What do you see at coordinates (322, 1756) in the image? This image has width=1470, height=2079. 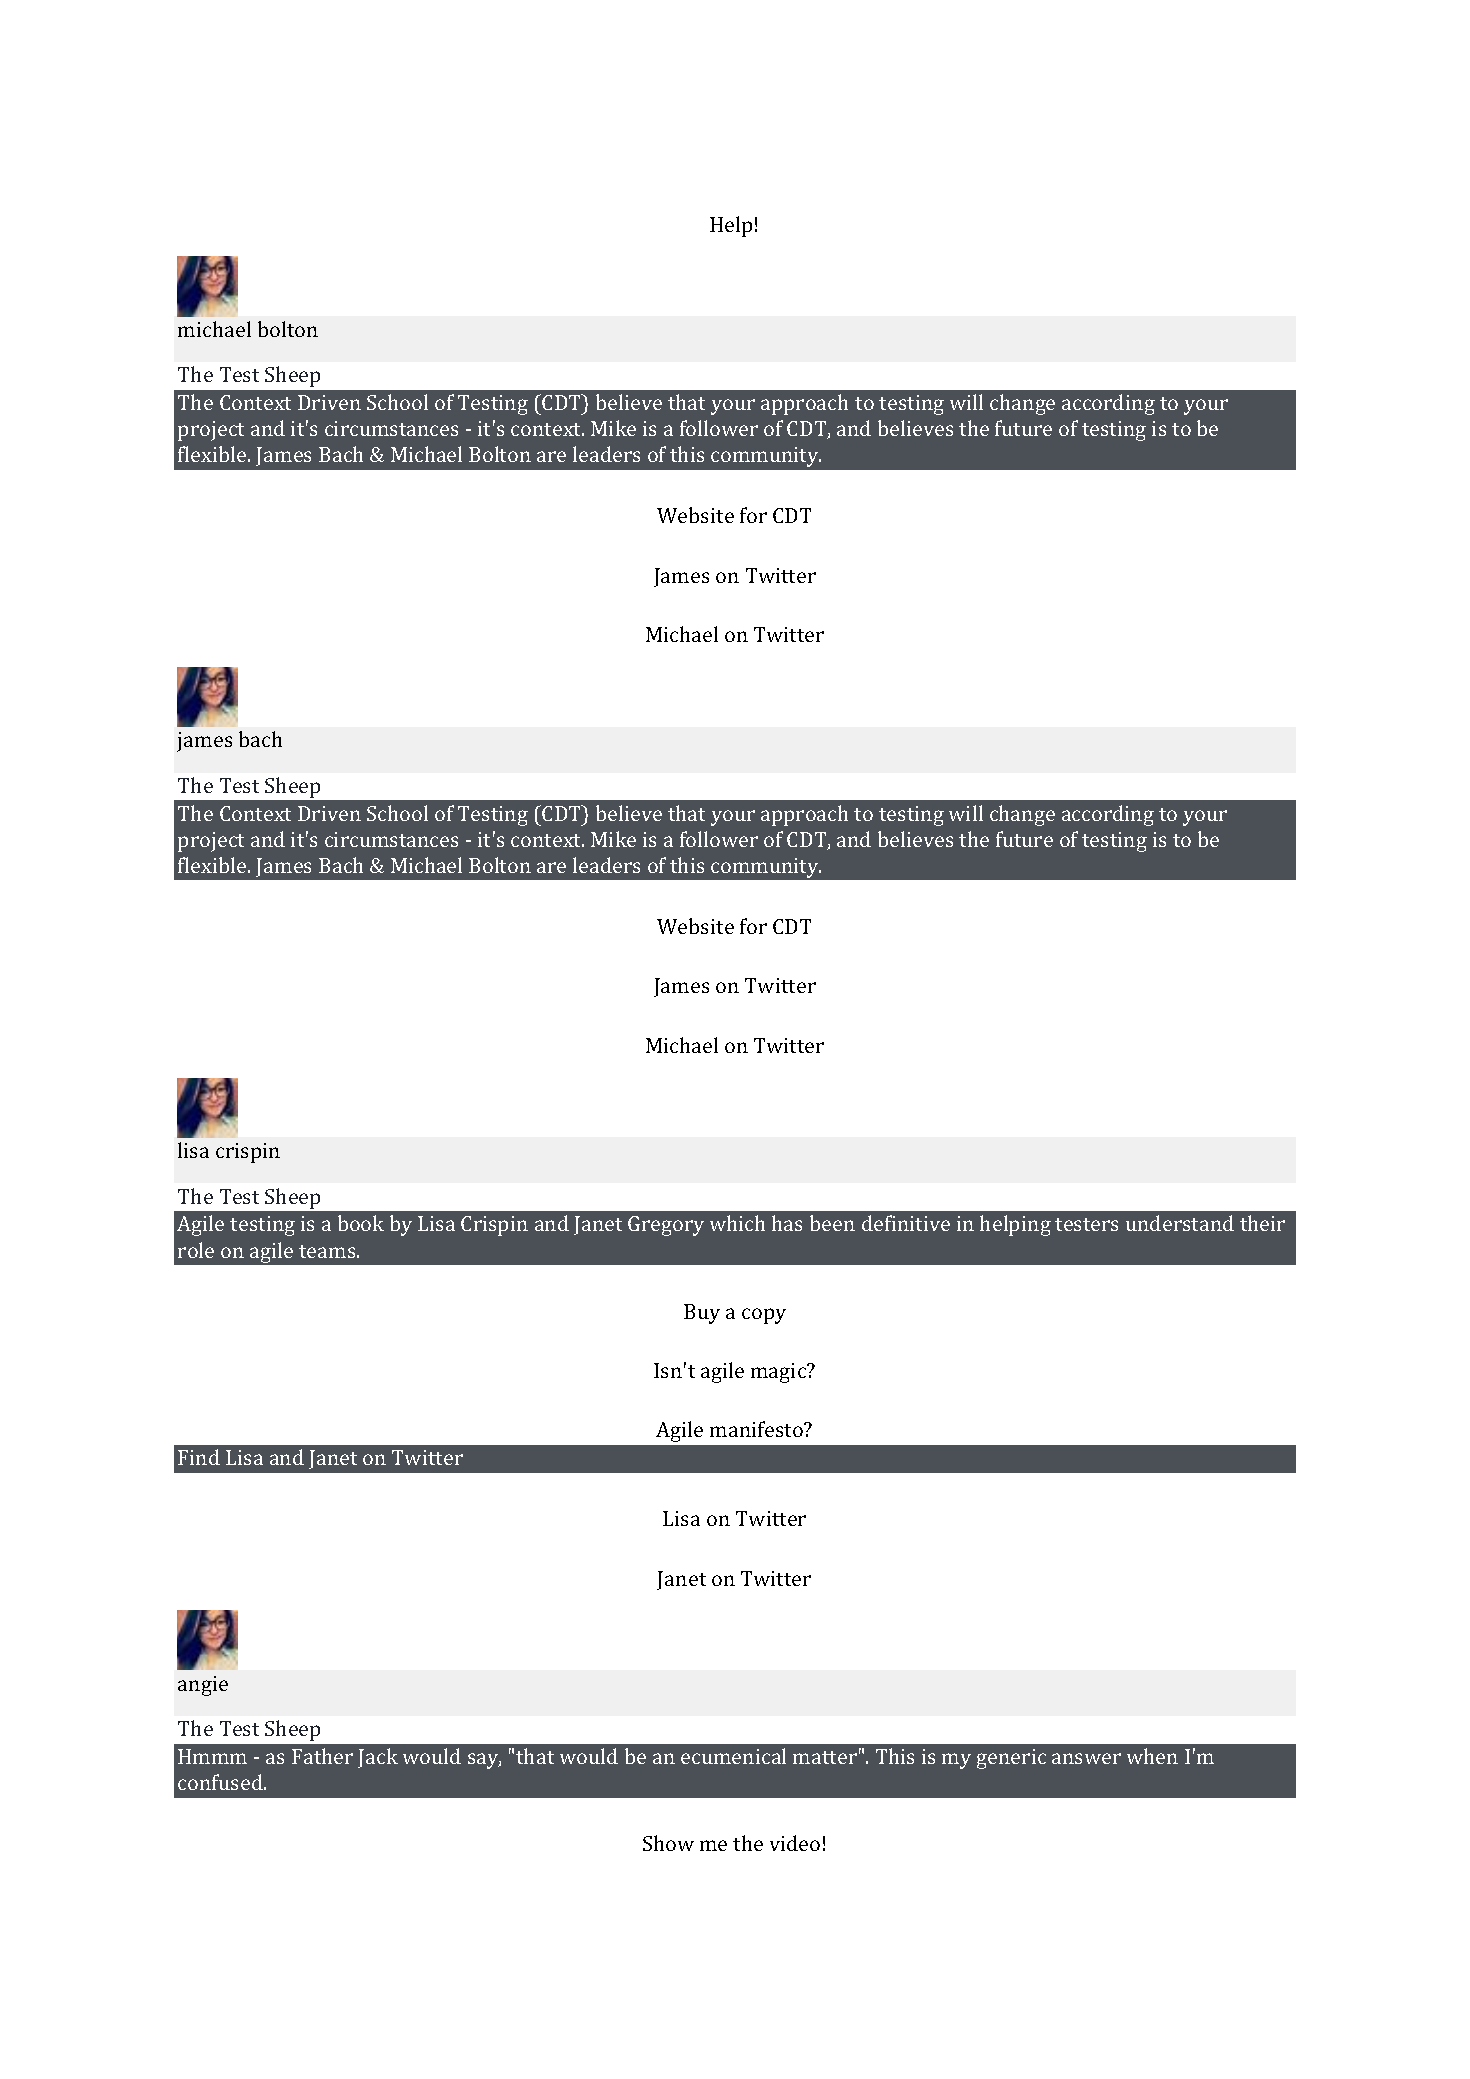 I see `Father` at bounding box center [322, 1756].
